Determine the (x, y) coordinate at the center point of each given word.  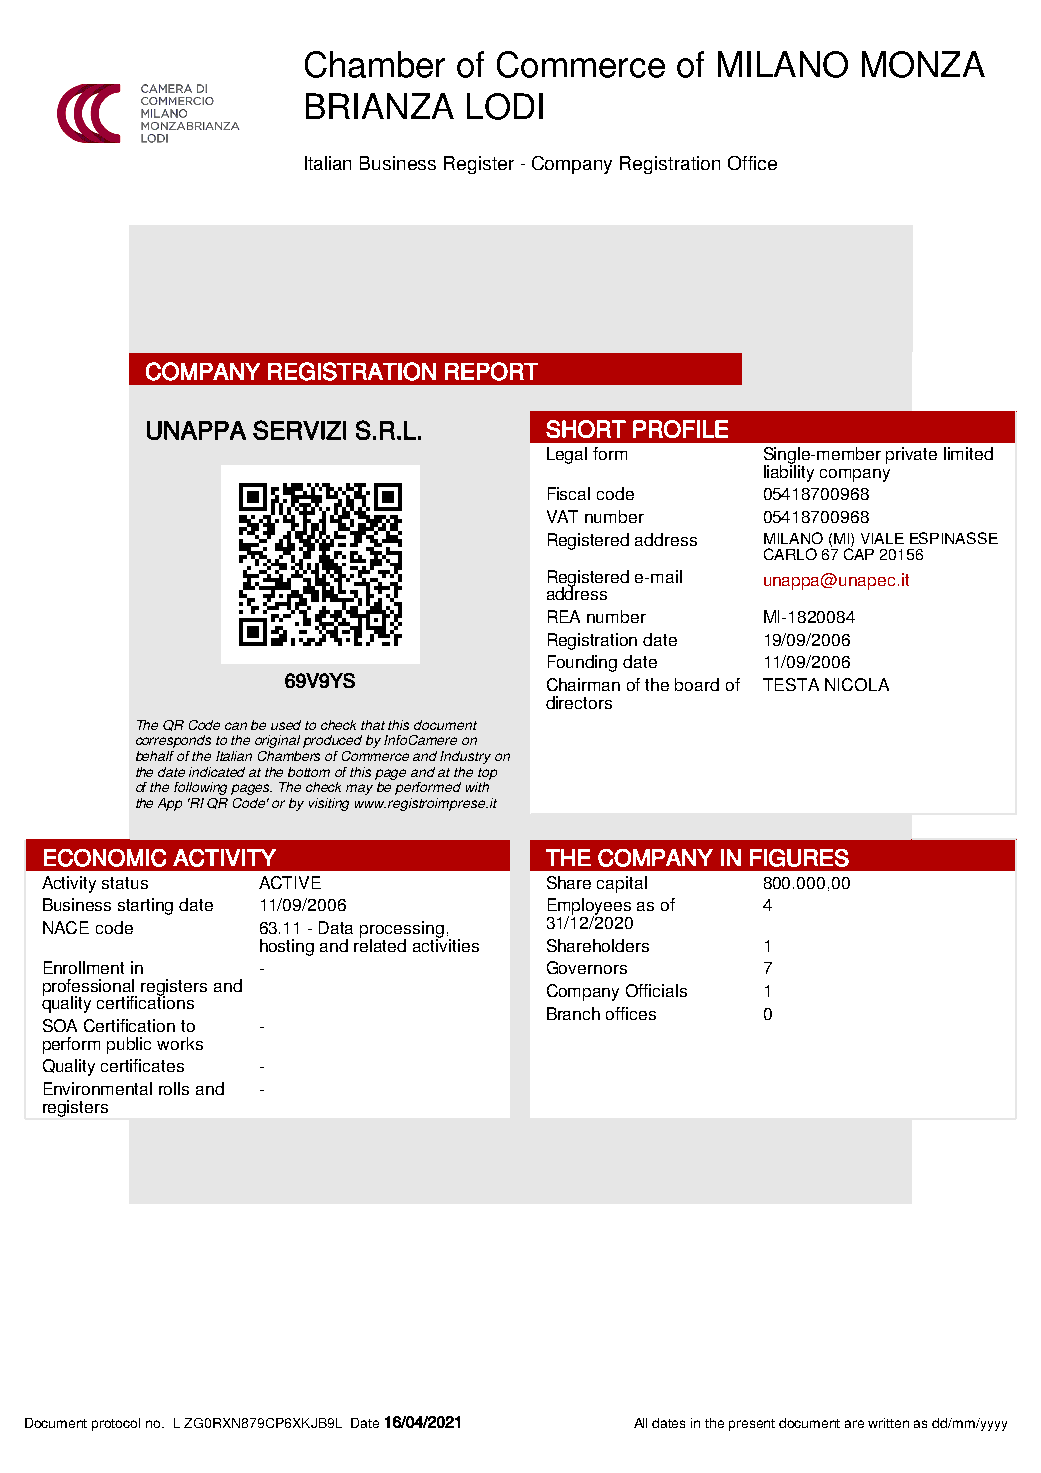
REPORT (491, 371)
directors (579, 702)
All (640, 1423)
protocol (116, 1424)
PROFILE (680, 429)
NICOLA (857, 684)
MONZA (923, 64)
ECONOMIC (105, 858)
